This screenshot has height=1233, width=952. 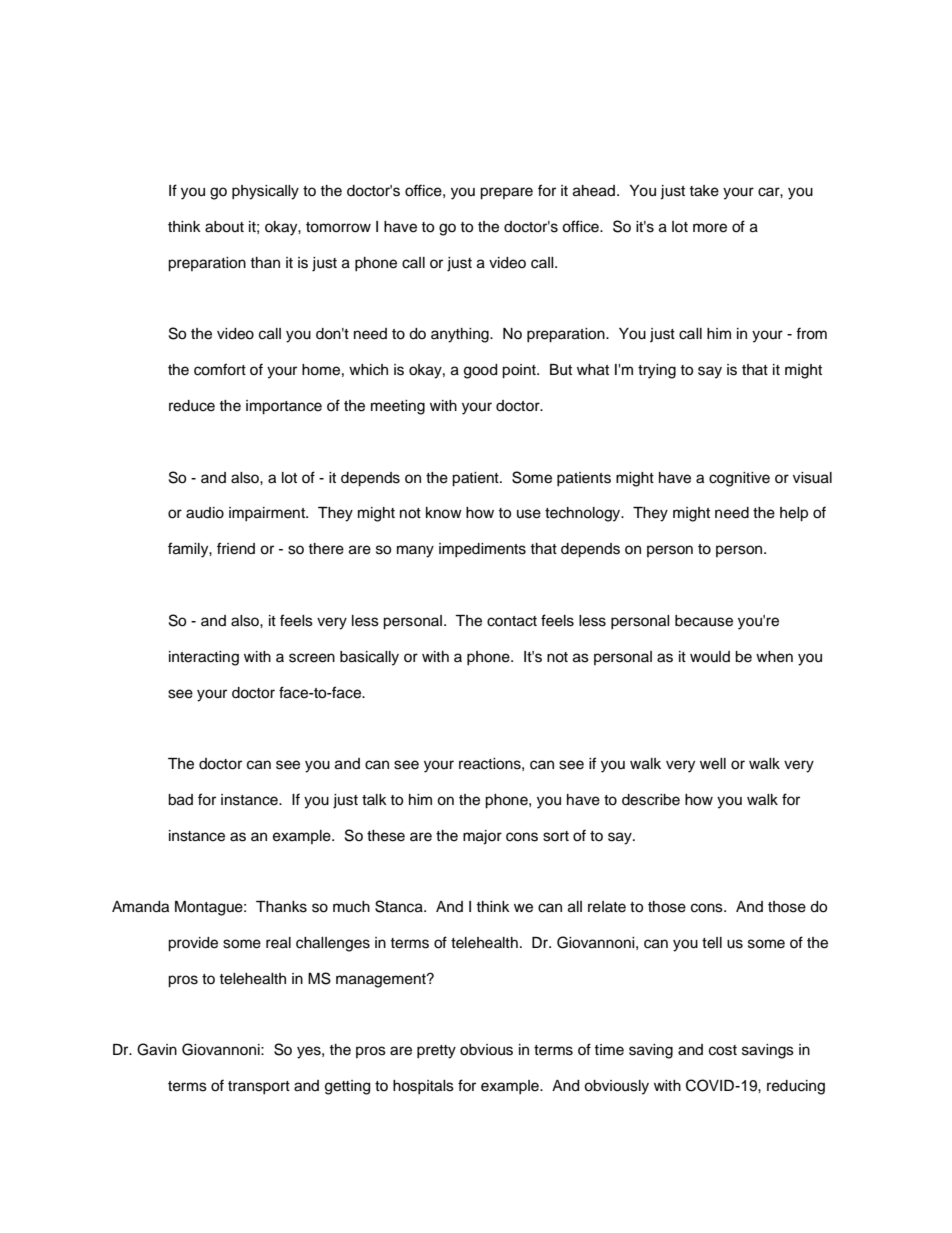 What do you see at coordinates (436, 1052) in the screenshot?
I see `pretty` at bounding box center [436, 1052].
